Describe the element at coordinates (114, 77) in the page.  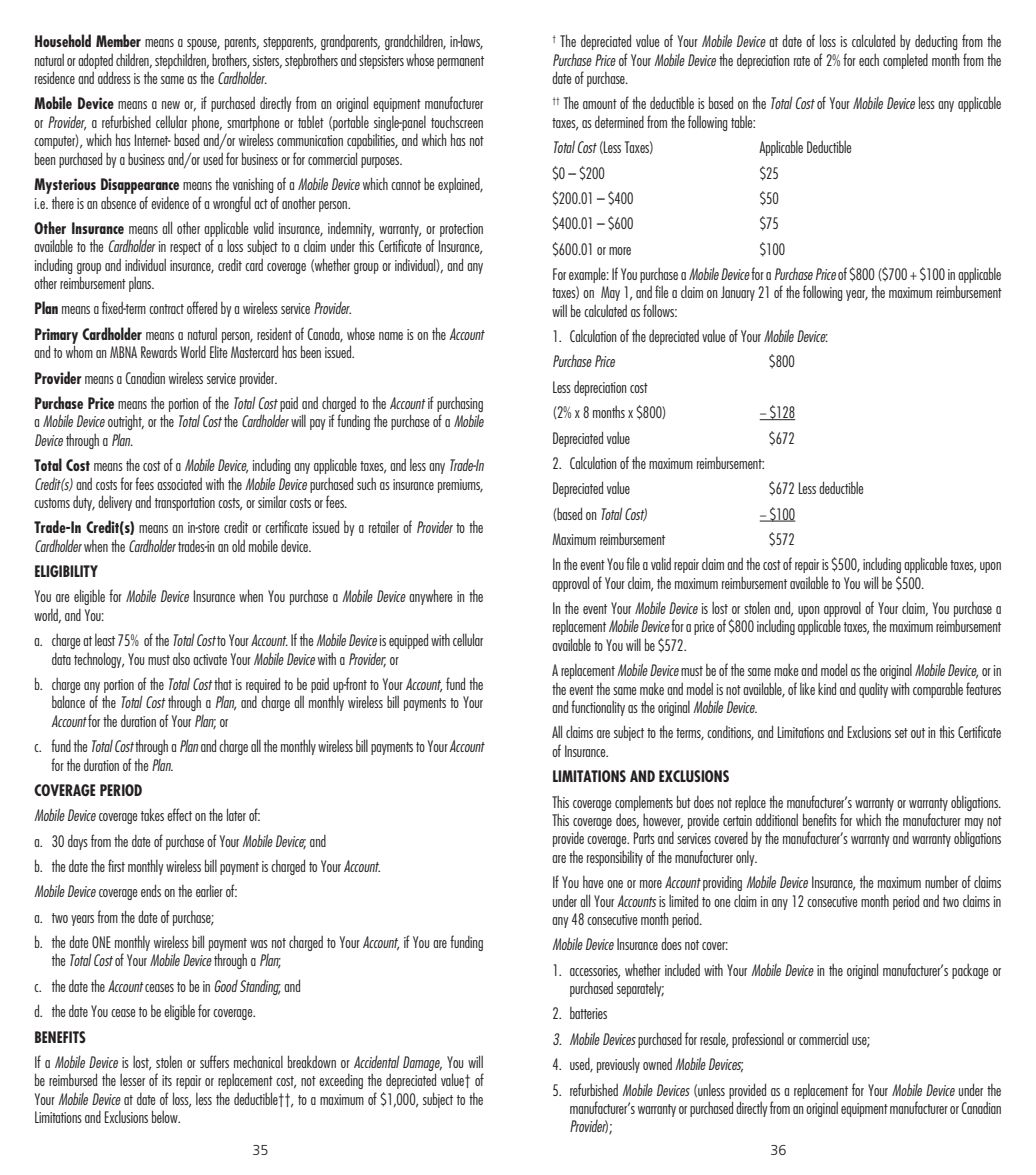
I see `address` at that location.
